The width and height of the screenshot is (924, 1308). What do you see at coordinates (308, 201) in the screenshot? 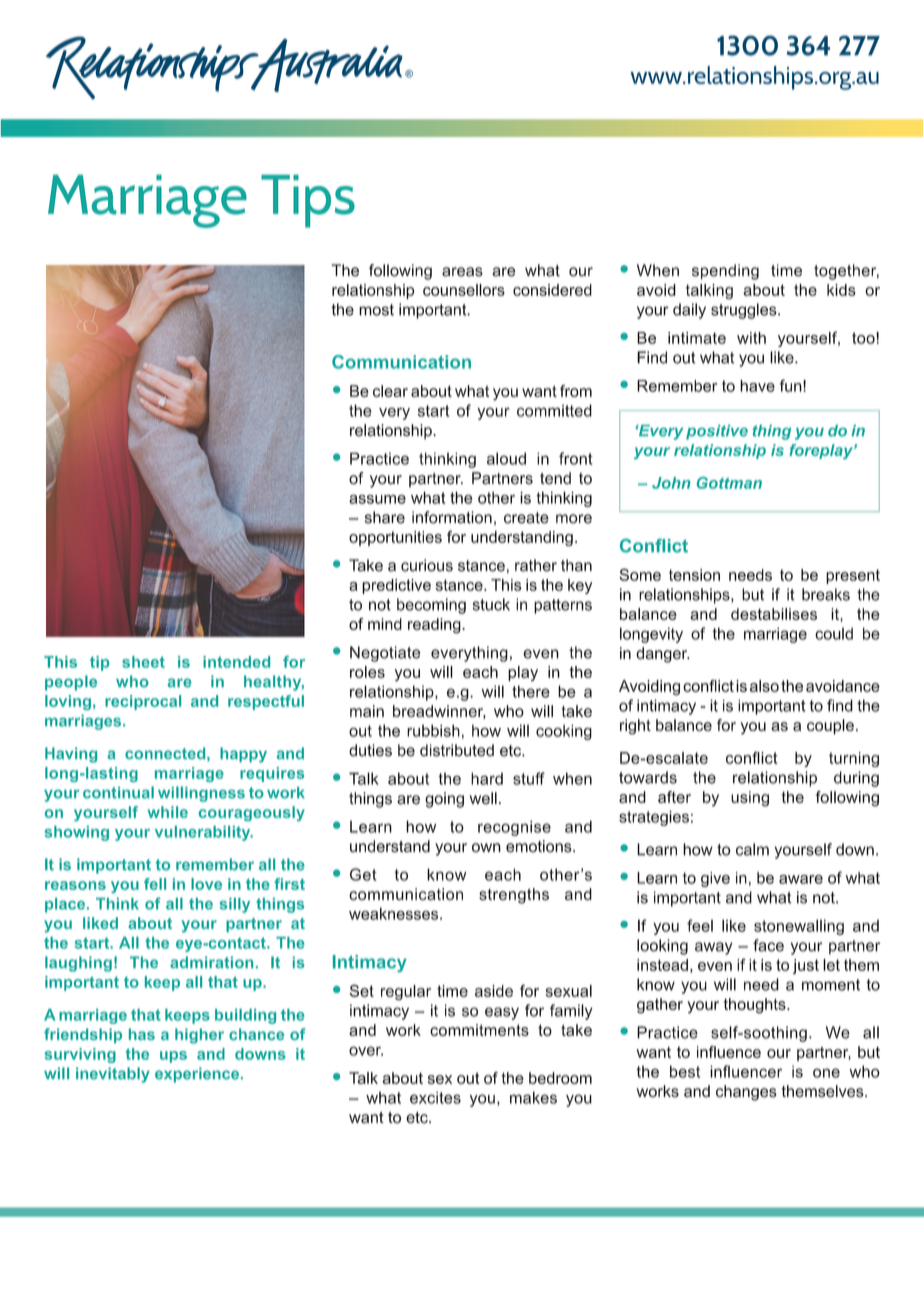
I see `Tips` at bounding box center [308, 201].
